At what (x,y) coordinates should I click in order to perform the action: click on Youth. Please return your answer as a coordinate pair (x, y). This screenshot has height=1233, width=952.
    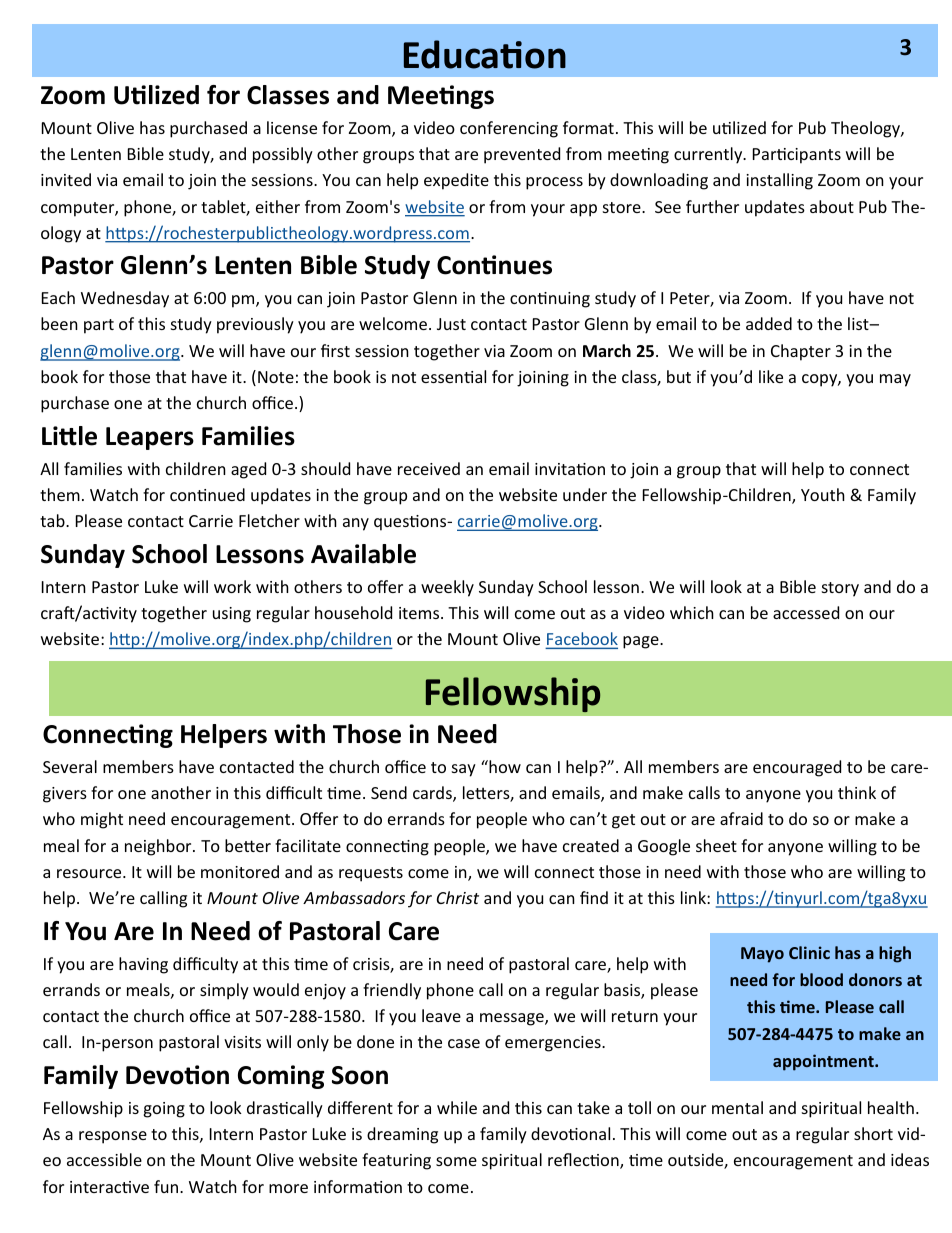
    Looking at the image, I should click on (823, 494).
